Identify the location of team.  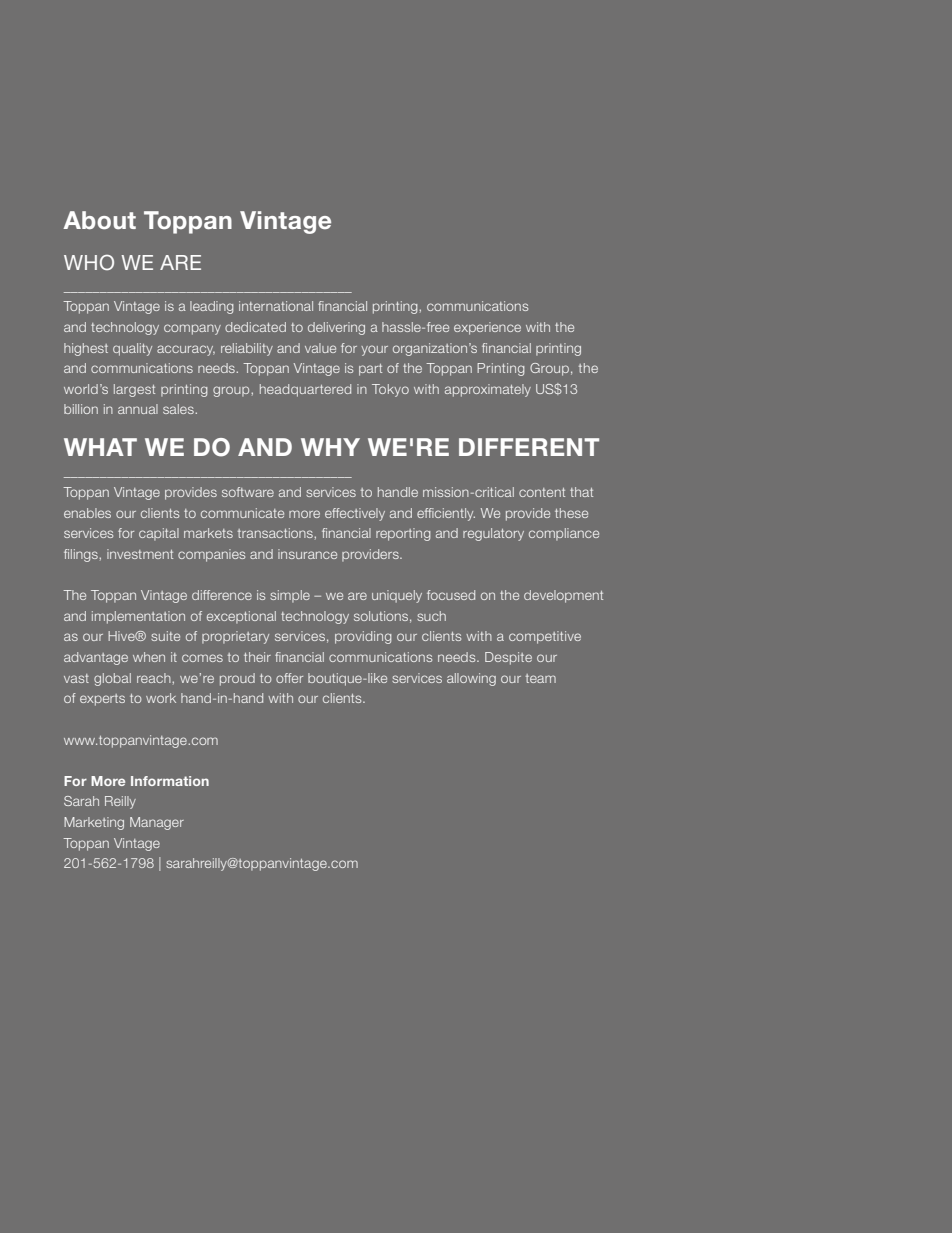
(541, 678).
